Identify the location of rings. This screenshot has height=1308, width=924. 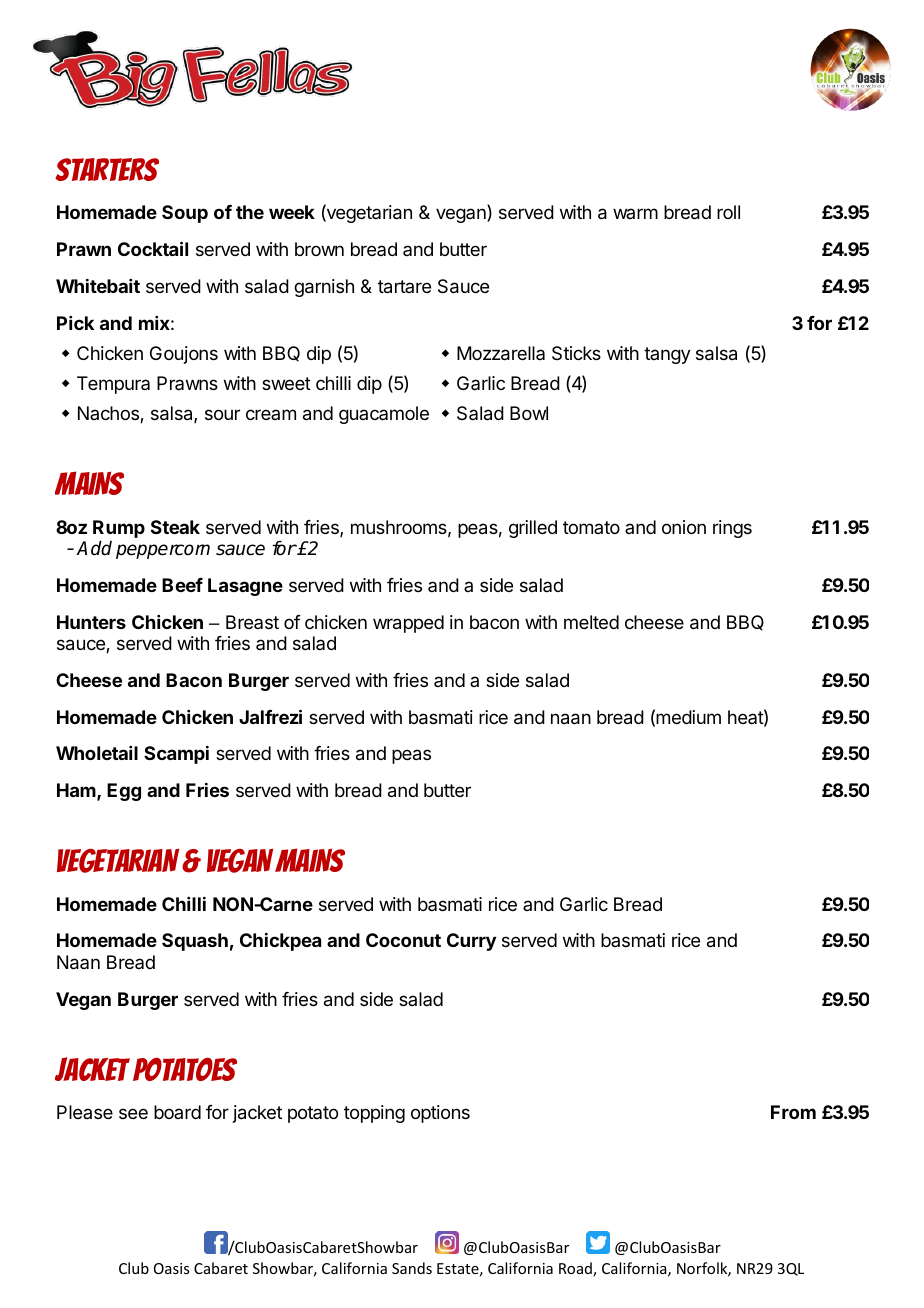
(732, 529).
